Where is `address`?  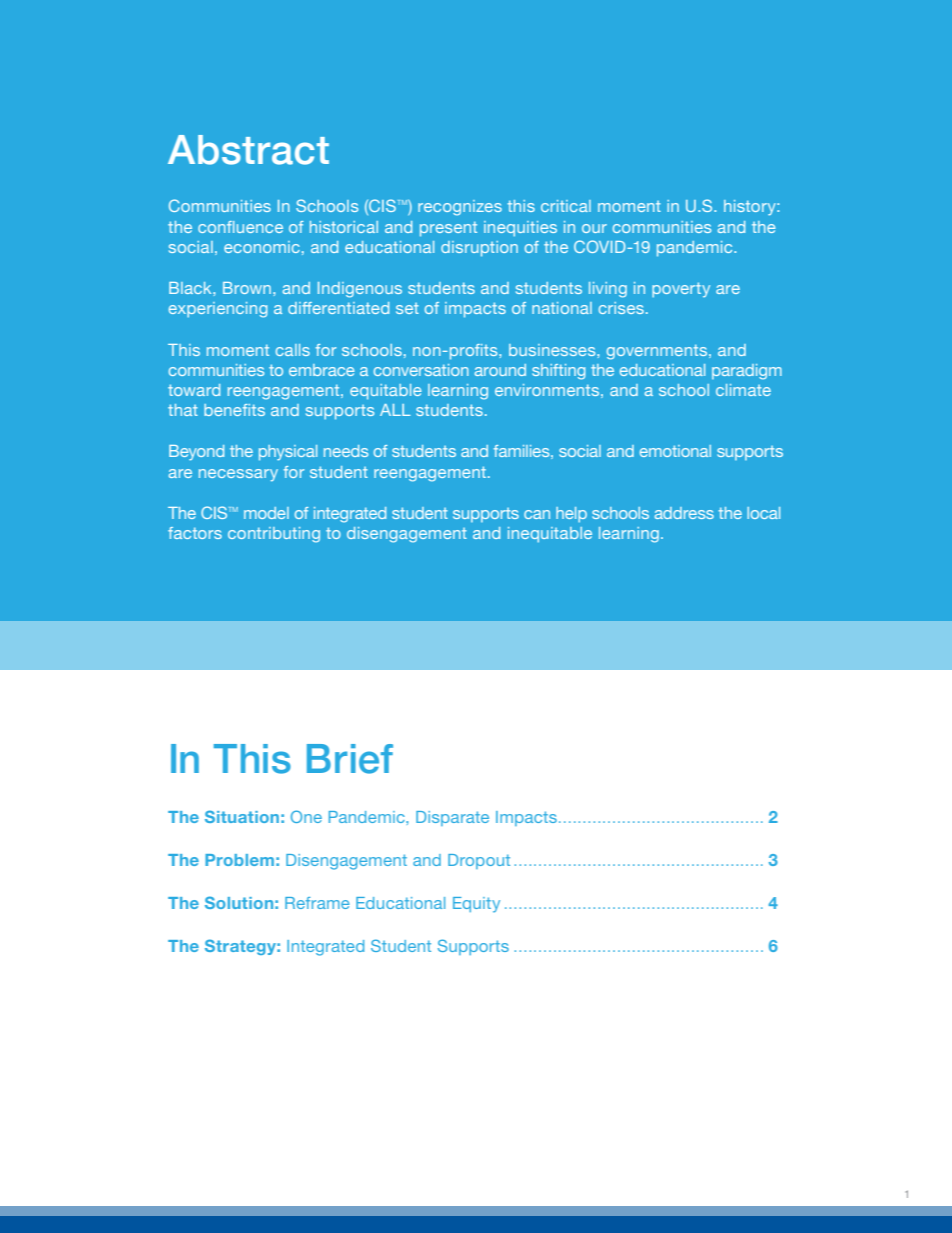
address is located at coordinates (684, 513).
